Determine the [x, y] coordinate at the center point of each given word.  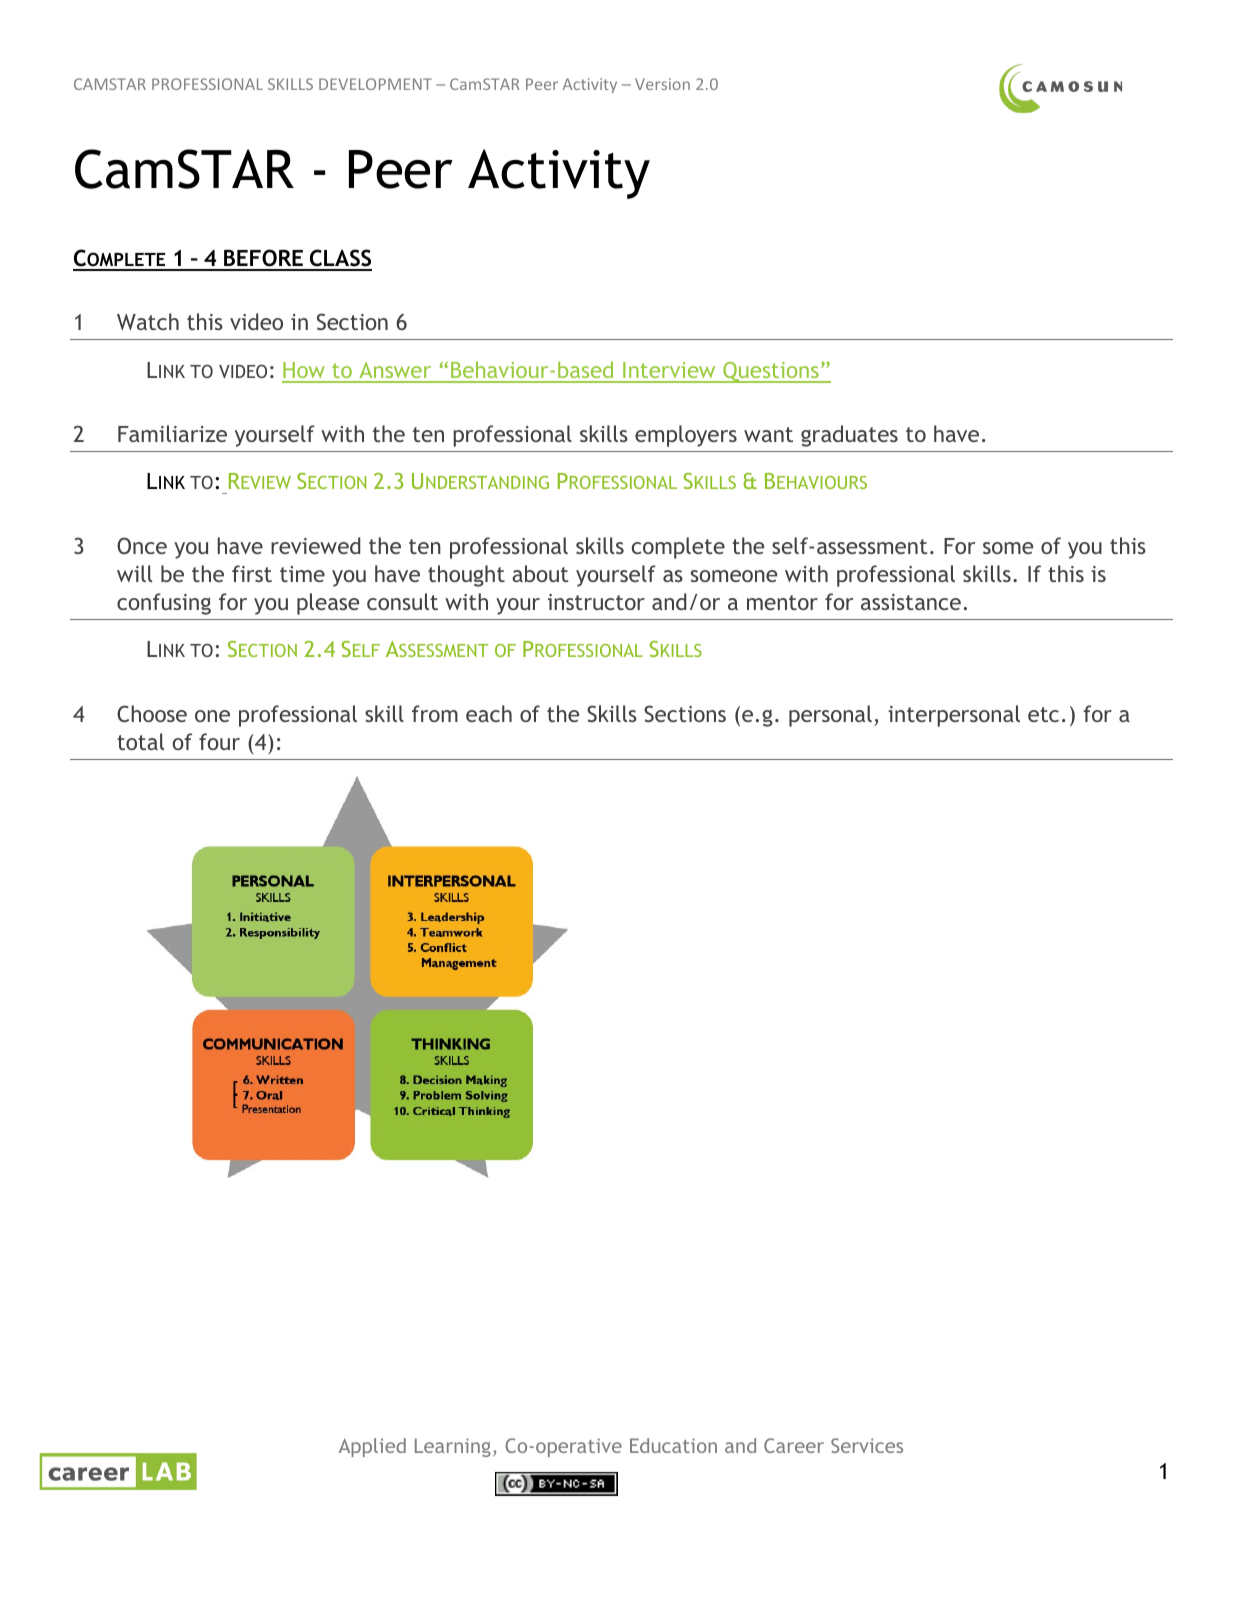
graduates [849, 436]
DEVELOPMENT [375, 84]
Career [794, 1445]
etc [1043, 714]
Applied [372, 1447]
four [219, 741]
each [489, 713]
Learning [453, 1447]
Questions [771, 372]
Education [673, 1445]
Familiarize [172, 433]
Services [867, 1445]
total [140, 741]
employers [686, 436]
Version [662, 84]
